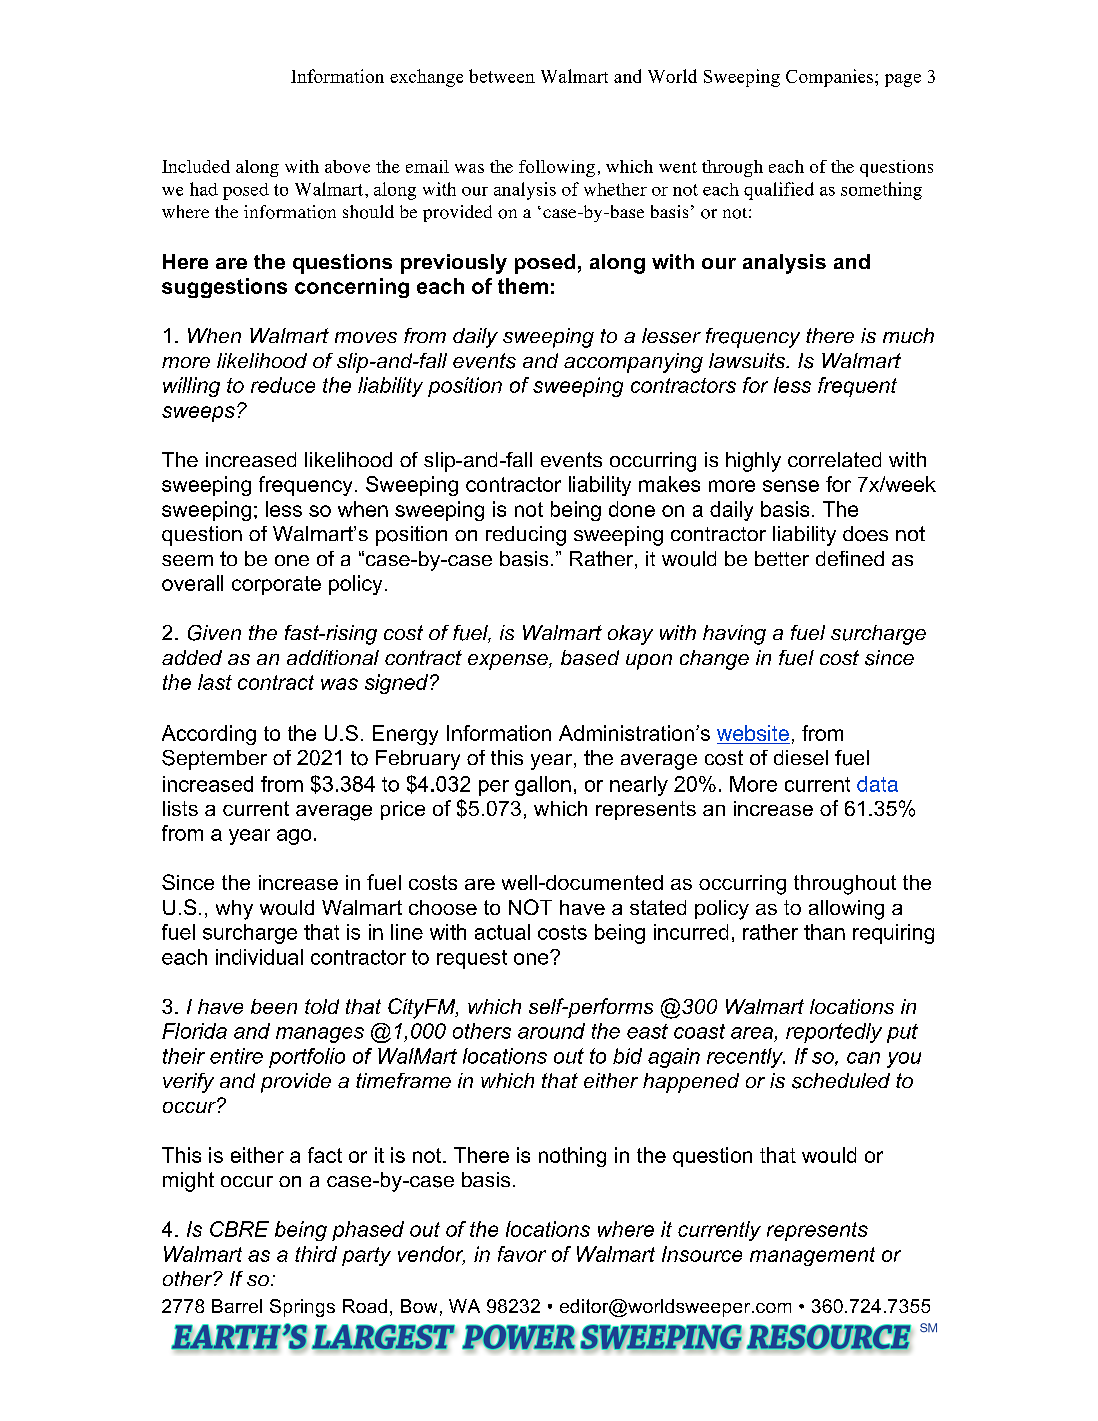  What do you see at coordinates (509, 662) in the screenshot?
I see `expense` at bounding box center [509, 662].
